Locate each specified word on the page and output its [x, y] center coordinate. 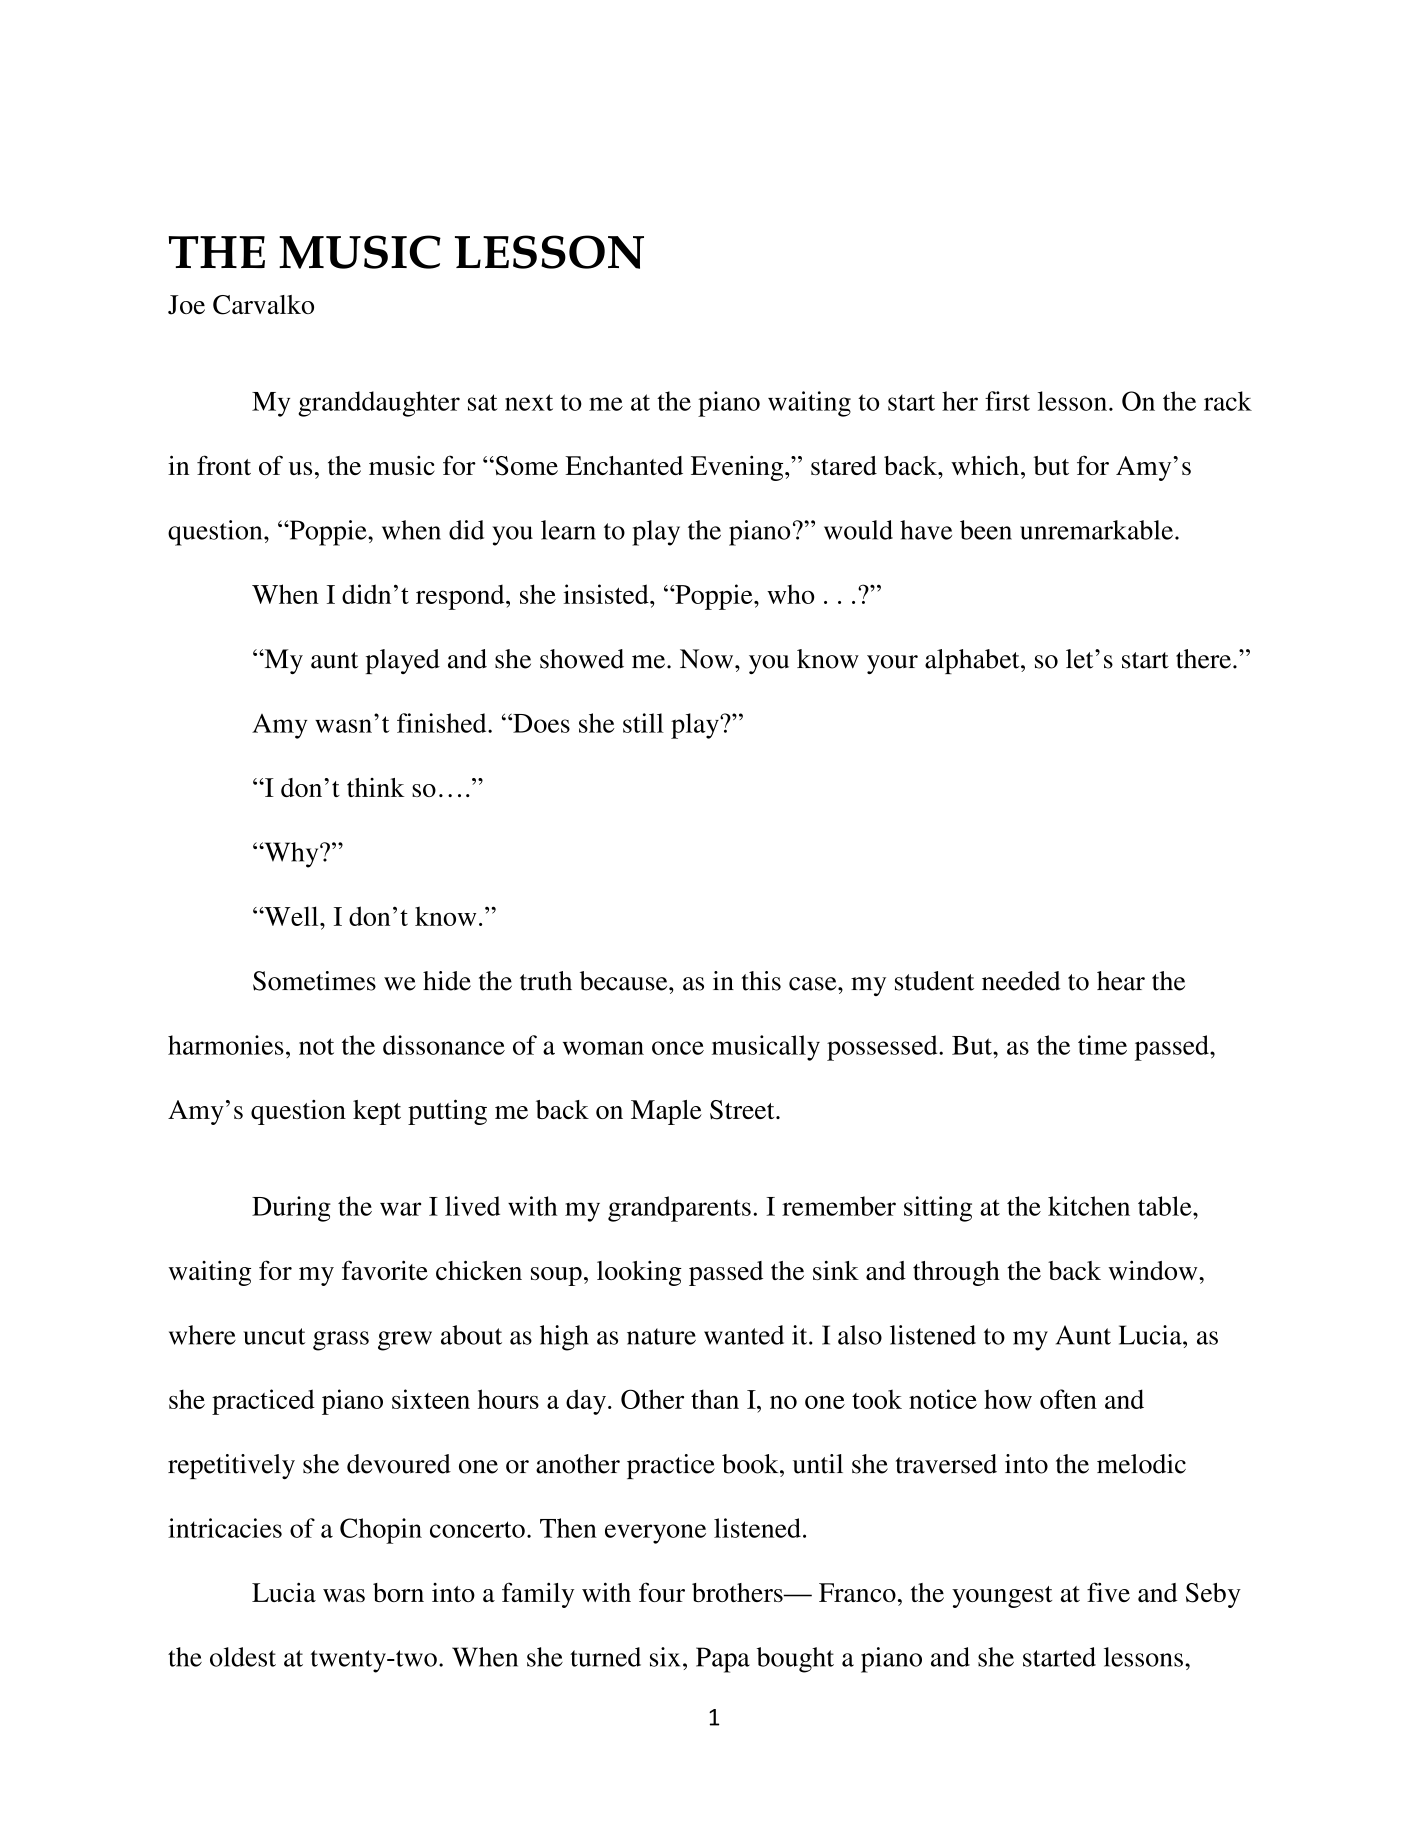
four [662, 1592]
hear [1121, 981]
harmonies [226, 1045]
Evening [738, 468]
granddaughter [379, 404]
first [1007, 401]
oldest [243, 1657]
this [761, 981]
